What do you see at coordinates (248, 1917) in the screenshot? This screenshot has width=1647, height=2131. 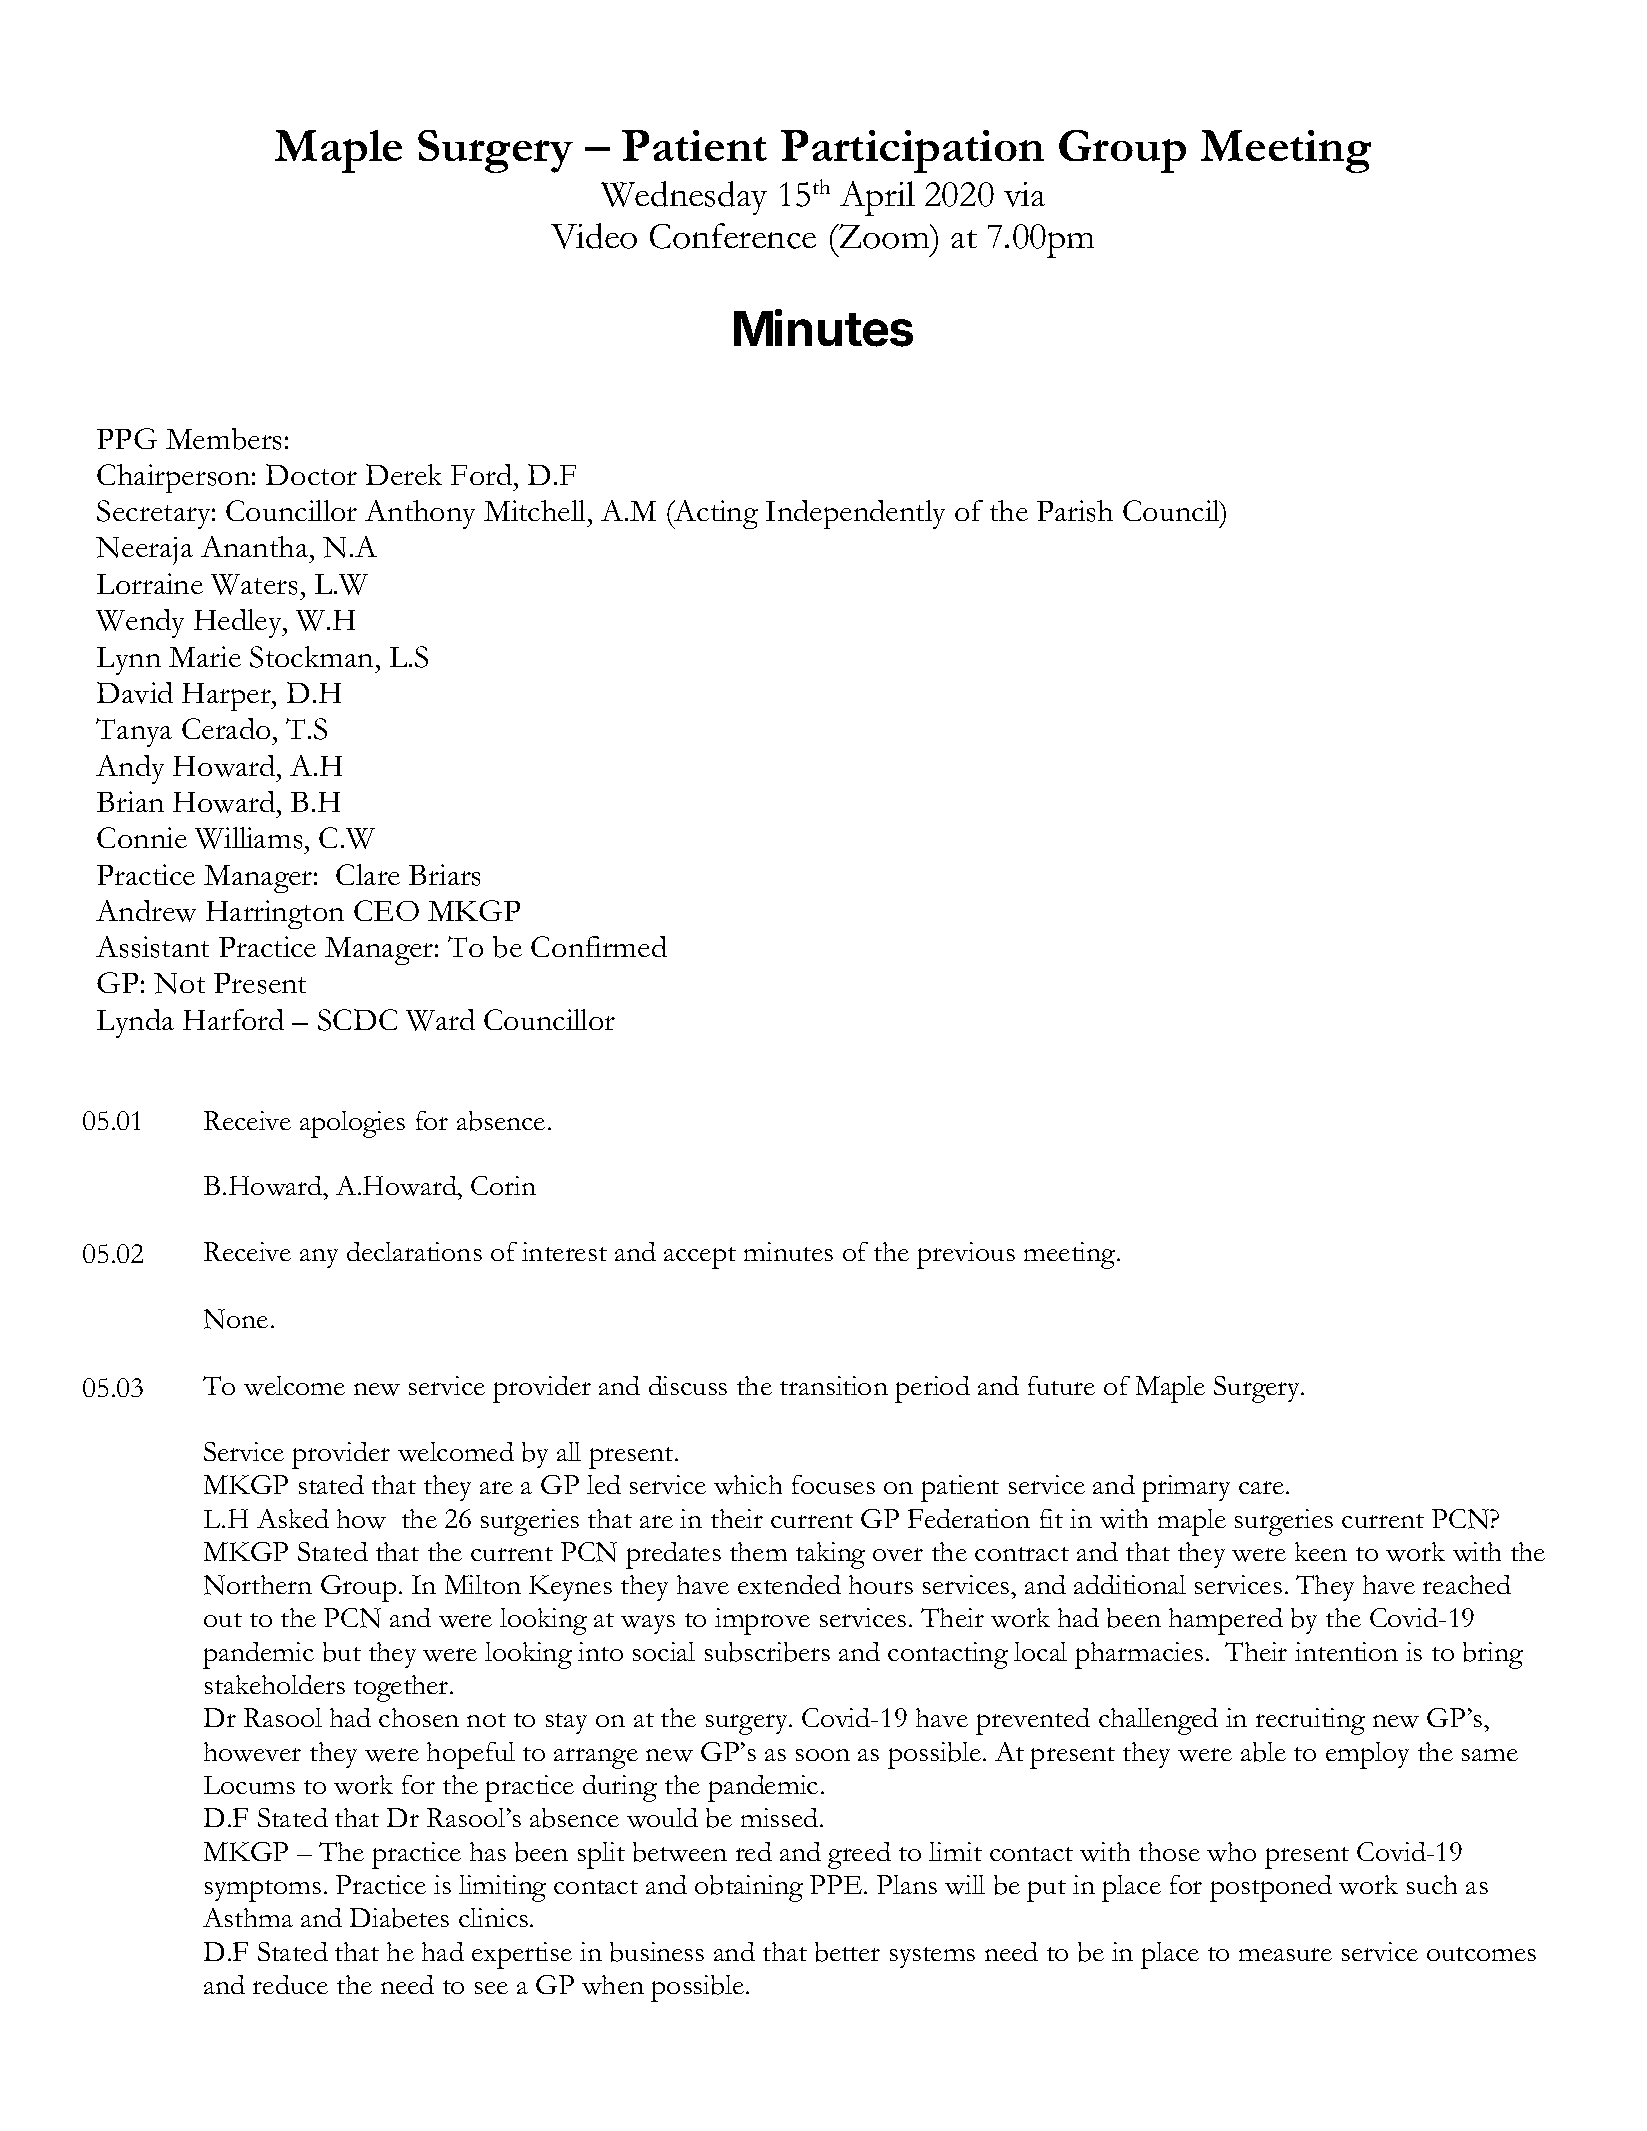 I see `Asthma` at bounding box center [248, 1917].
